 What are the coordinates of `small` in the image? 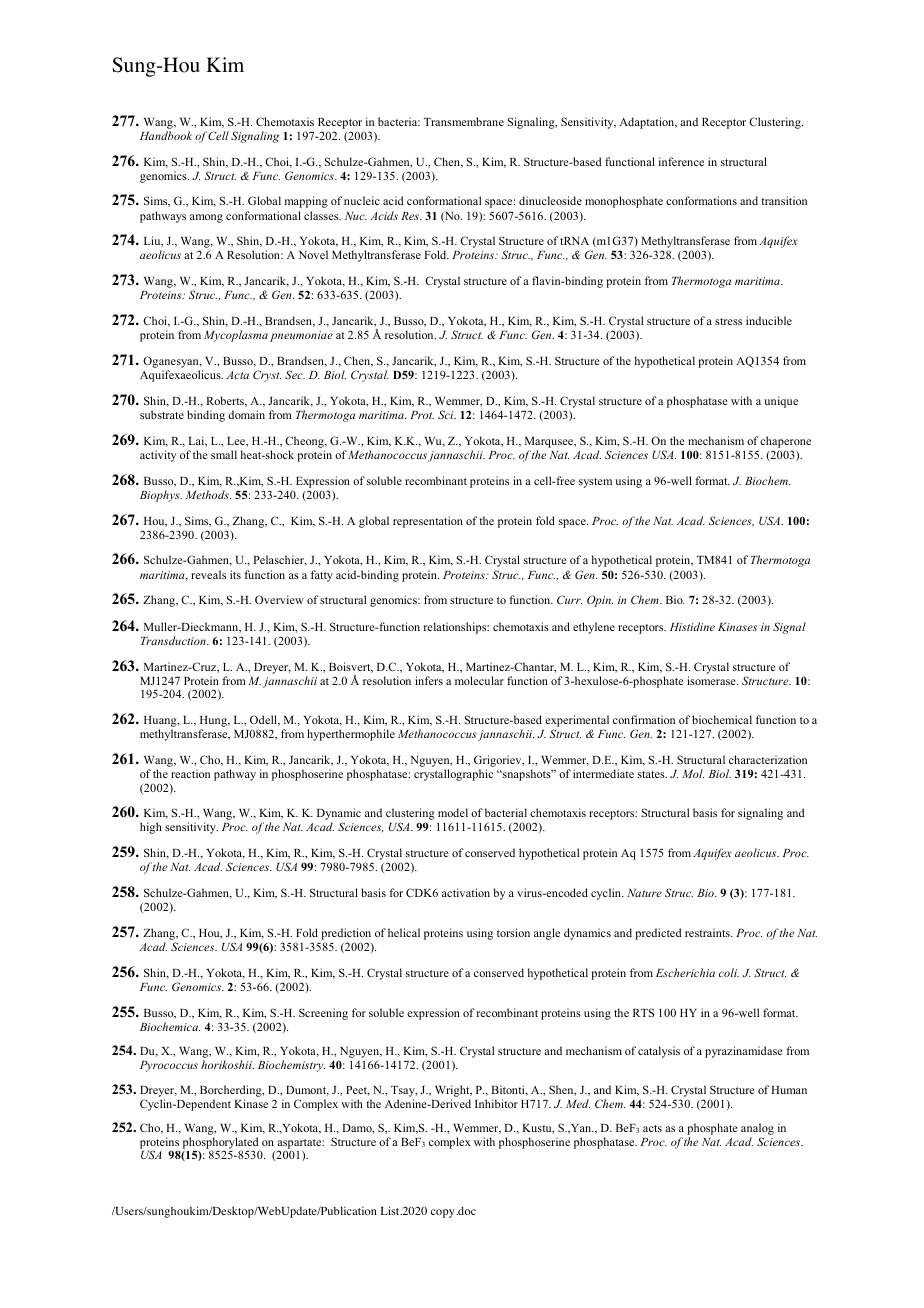 It's located at (224, 454).
